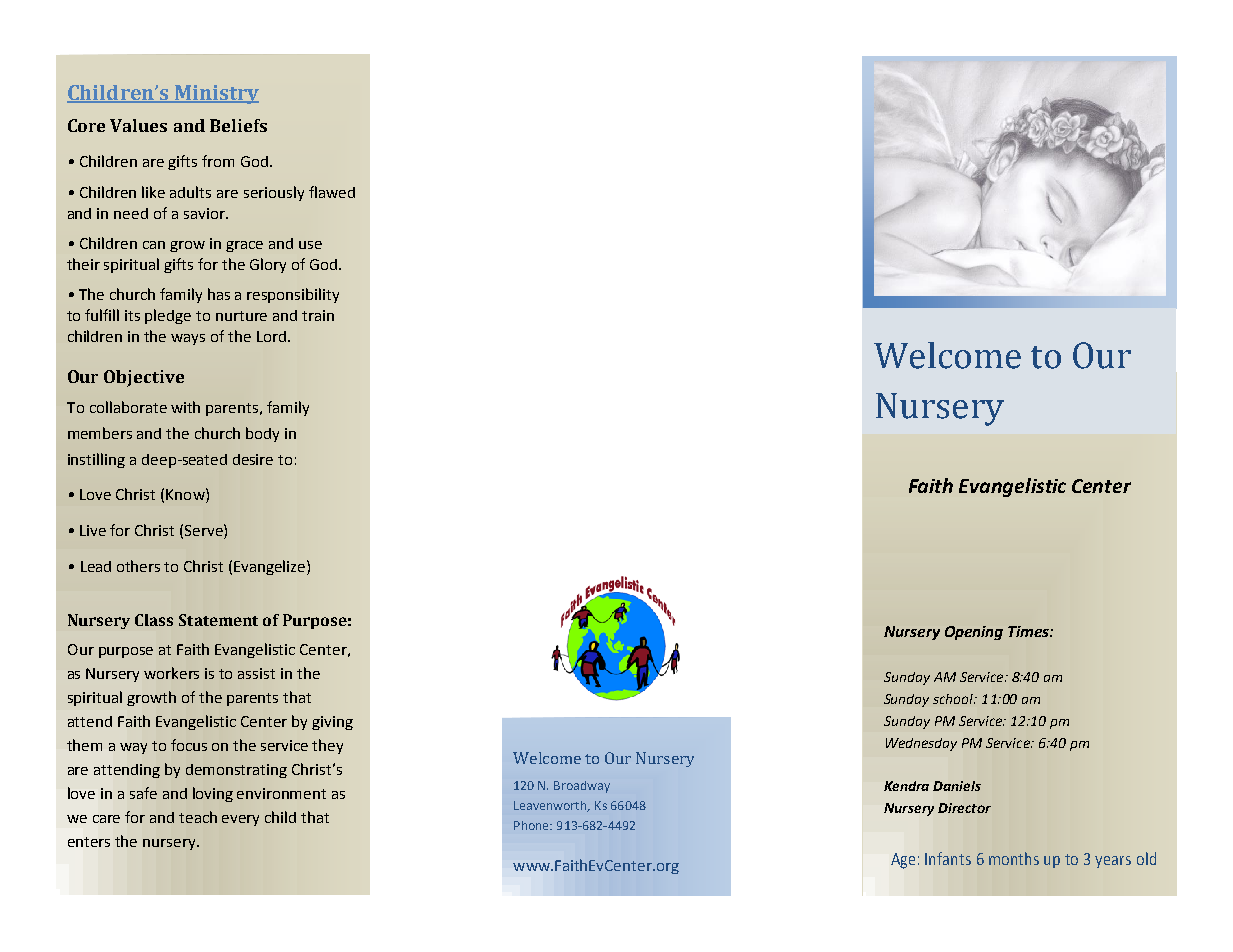  I want to click on Beliefs, so click(238, 125).
